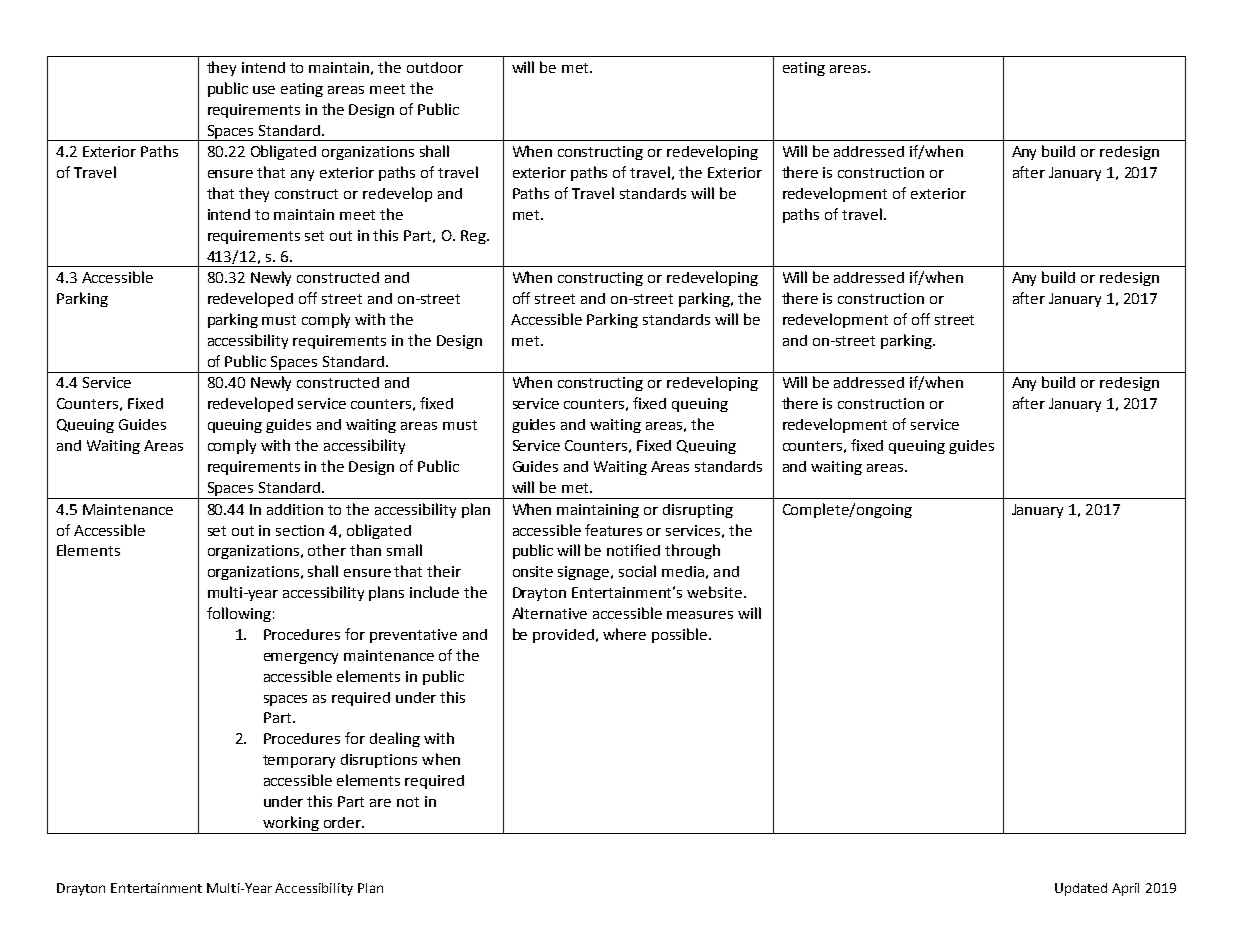 The width and height of the image is (1233, 952). Describe the element at coordinates (698, 511) in the image. I see `disrupting` at that location.
